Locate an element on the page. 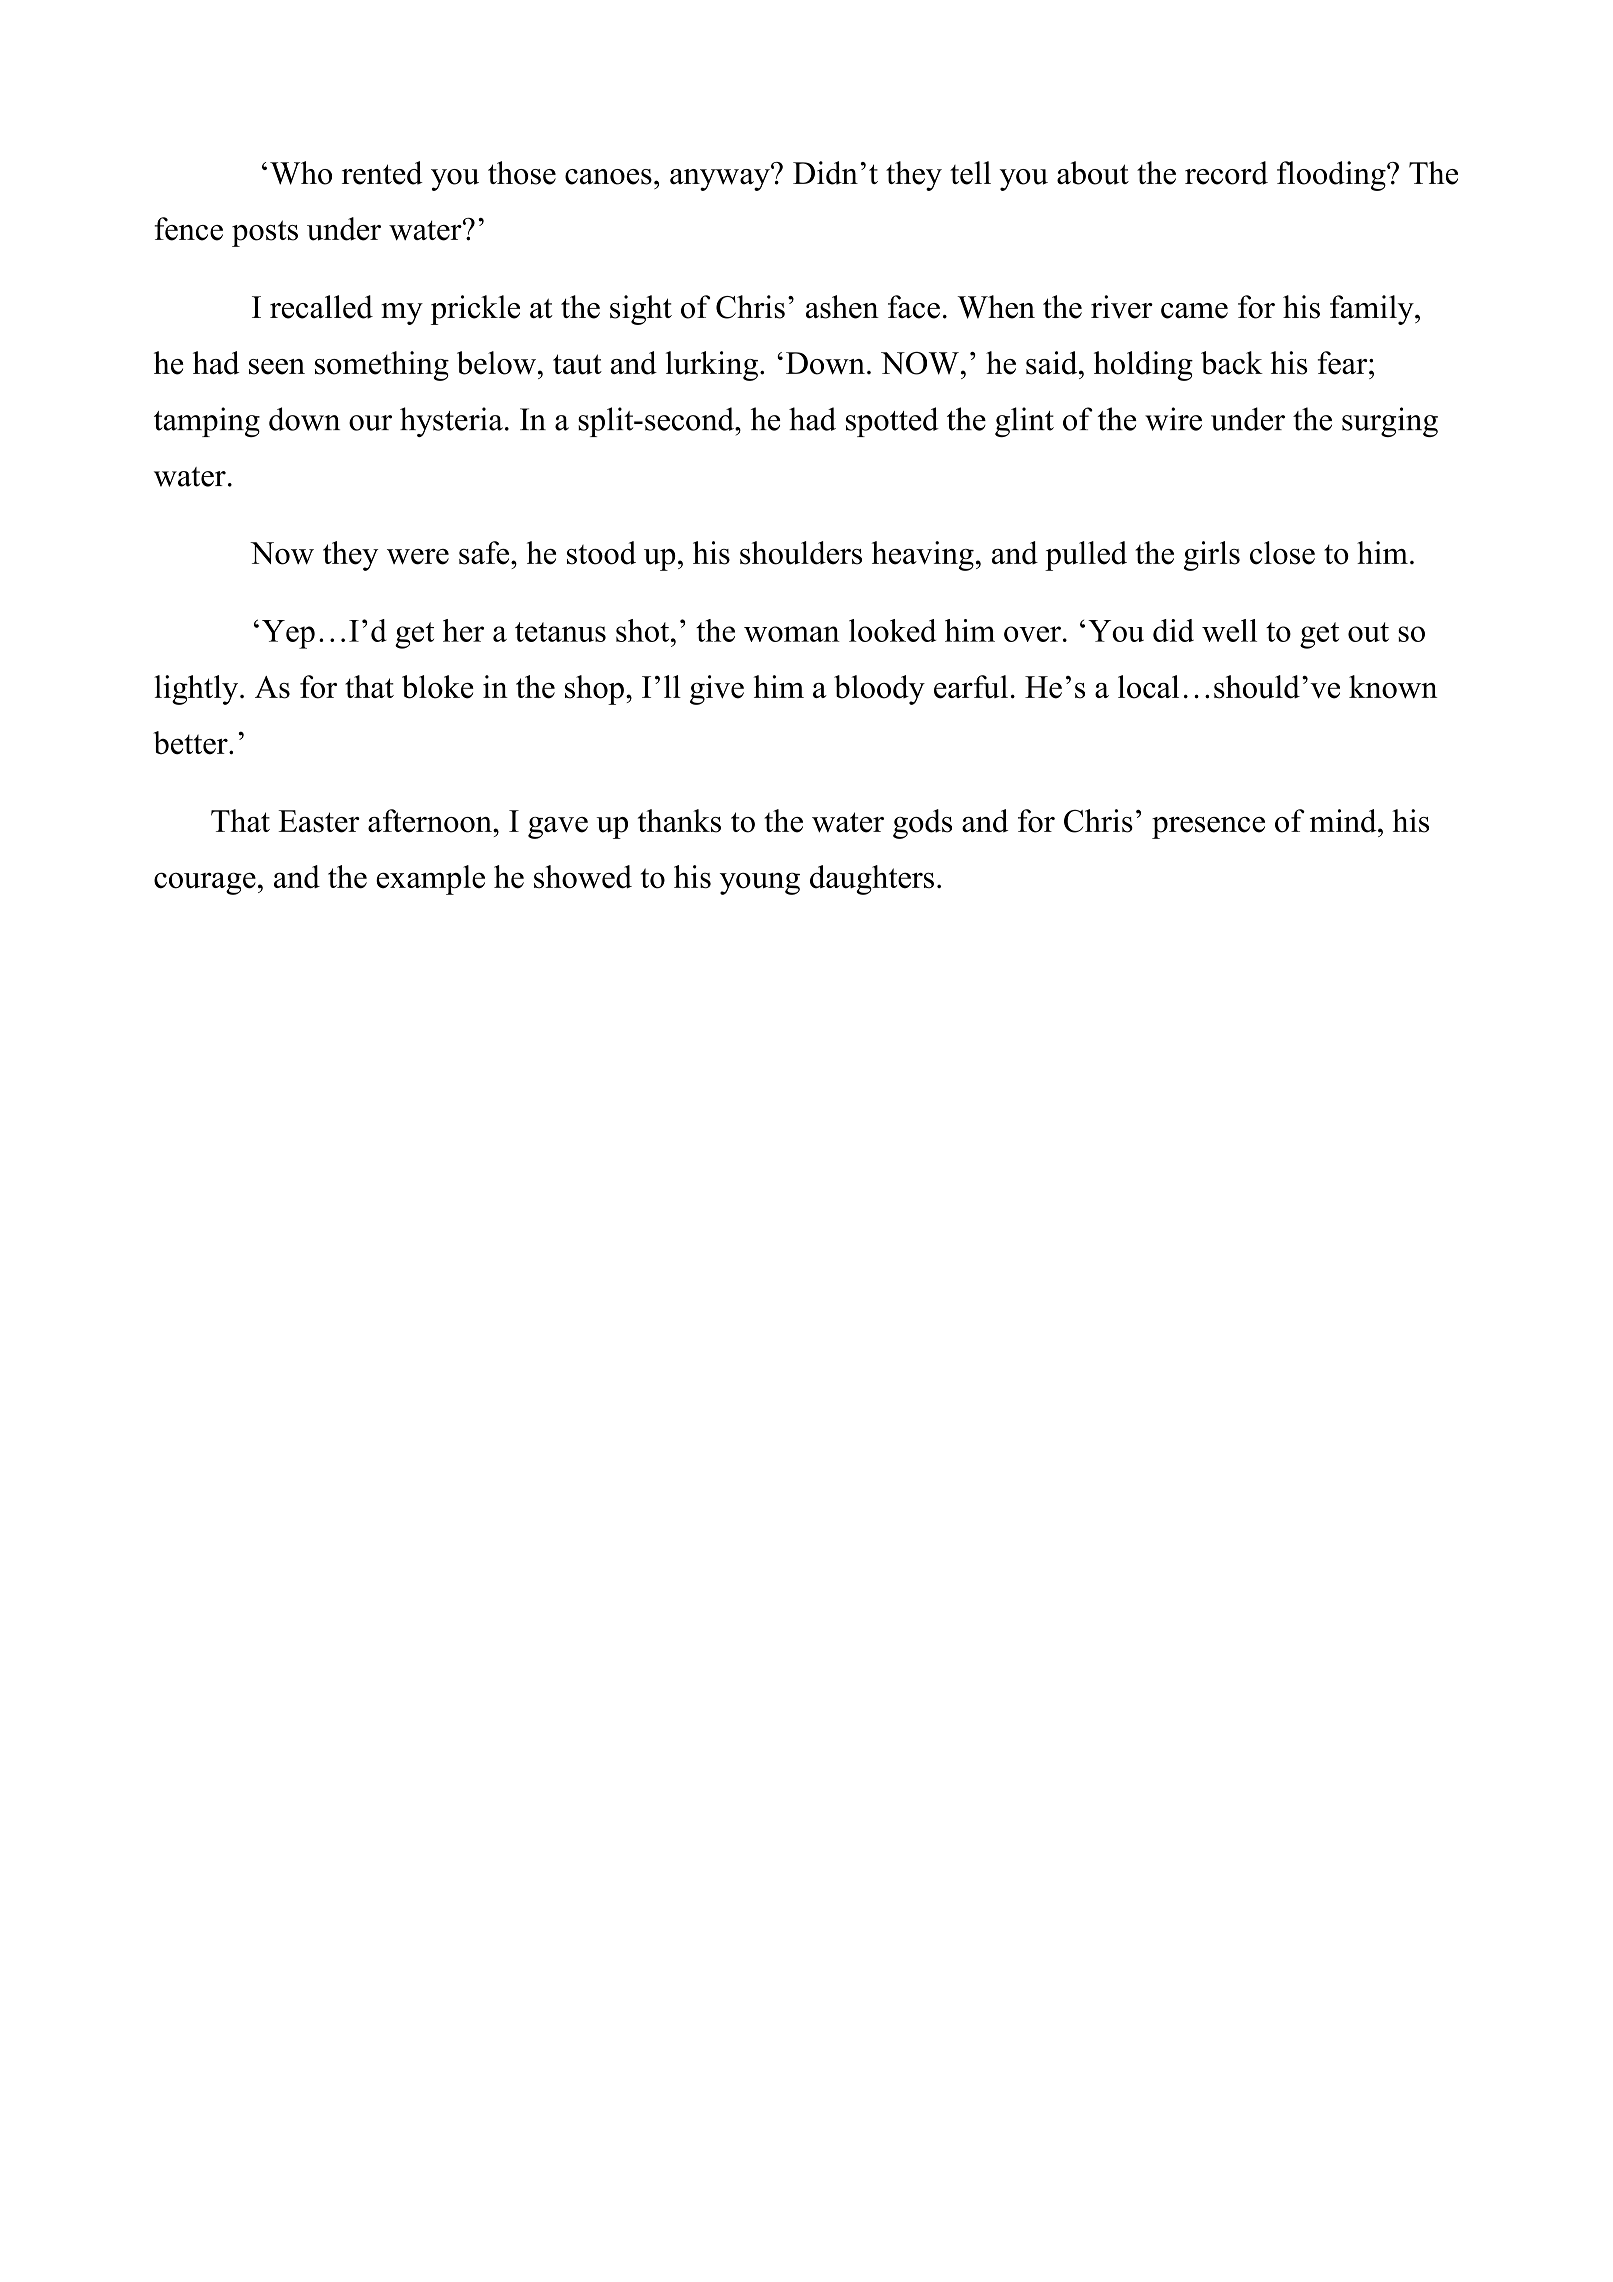  close is located at coordinates (1282, 553).
